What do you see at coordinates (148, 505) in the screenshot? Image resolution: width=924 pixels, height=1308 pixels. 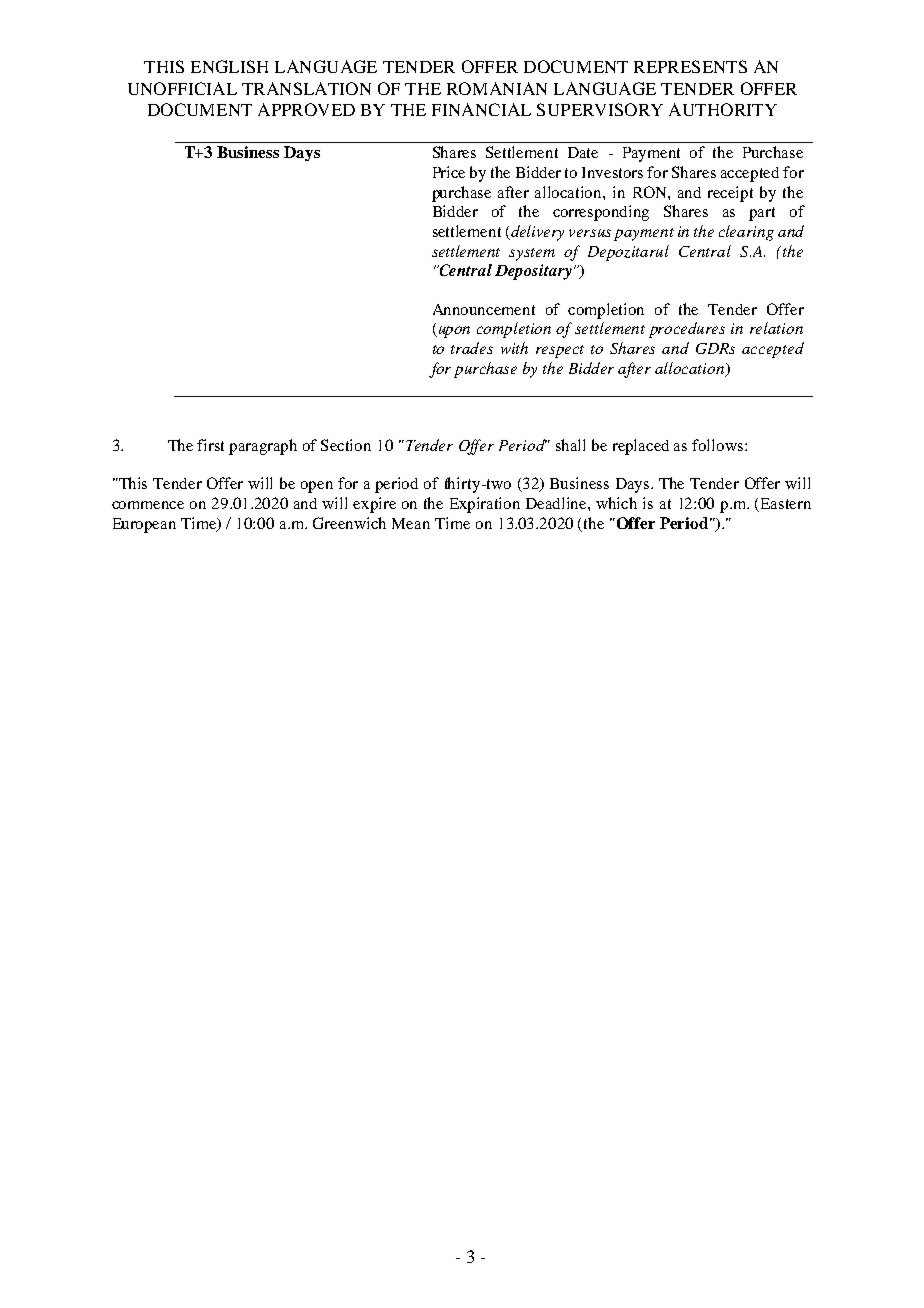 I see `commence` at bounding box center [148, 505].
